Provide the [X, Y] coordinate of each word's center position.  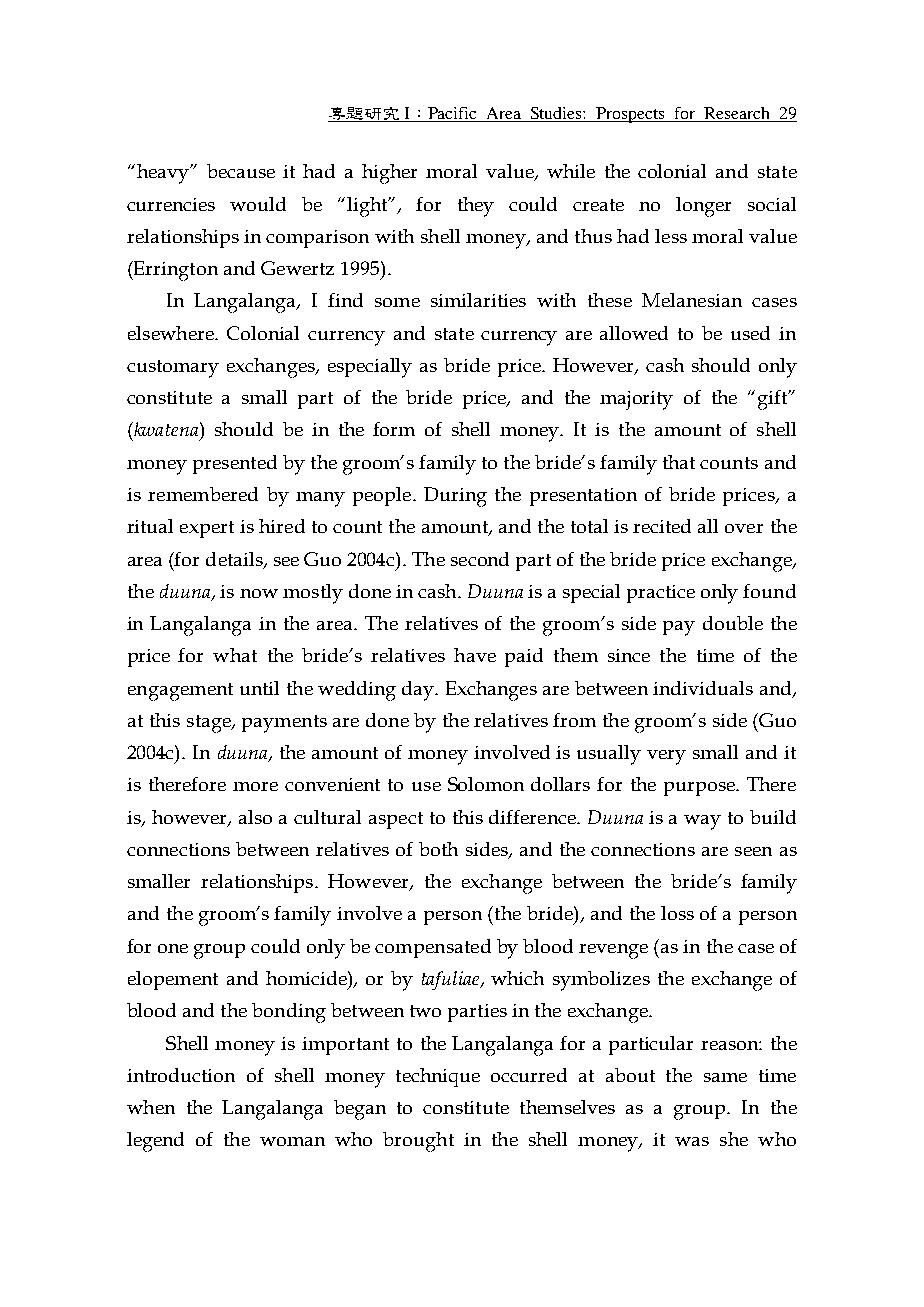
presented [235, 464]
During [455, 497]
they [476, 207]
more [255, 786]
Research [736, 113]
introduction [181, 1075]
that [679, 462]
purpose [700, 789]
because [241, 171]
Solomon [486, 784]
